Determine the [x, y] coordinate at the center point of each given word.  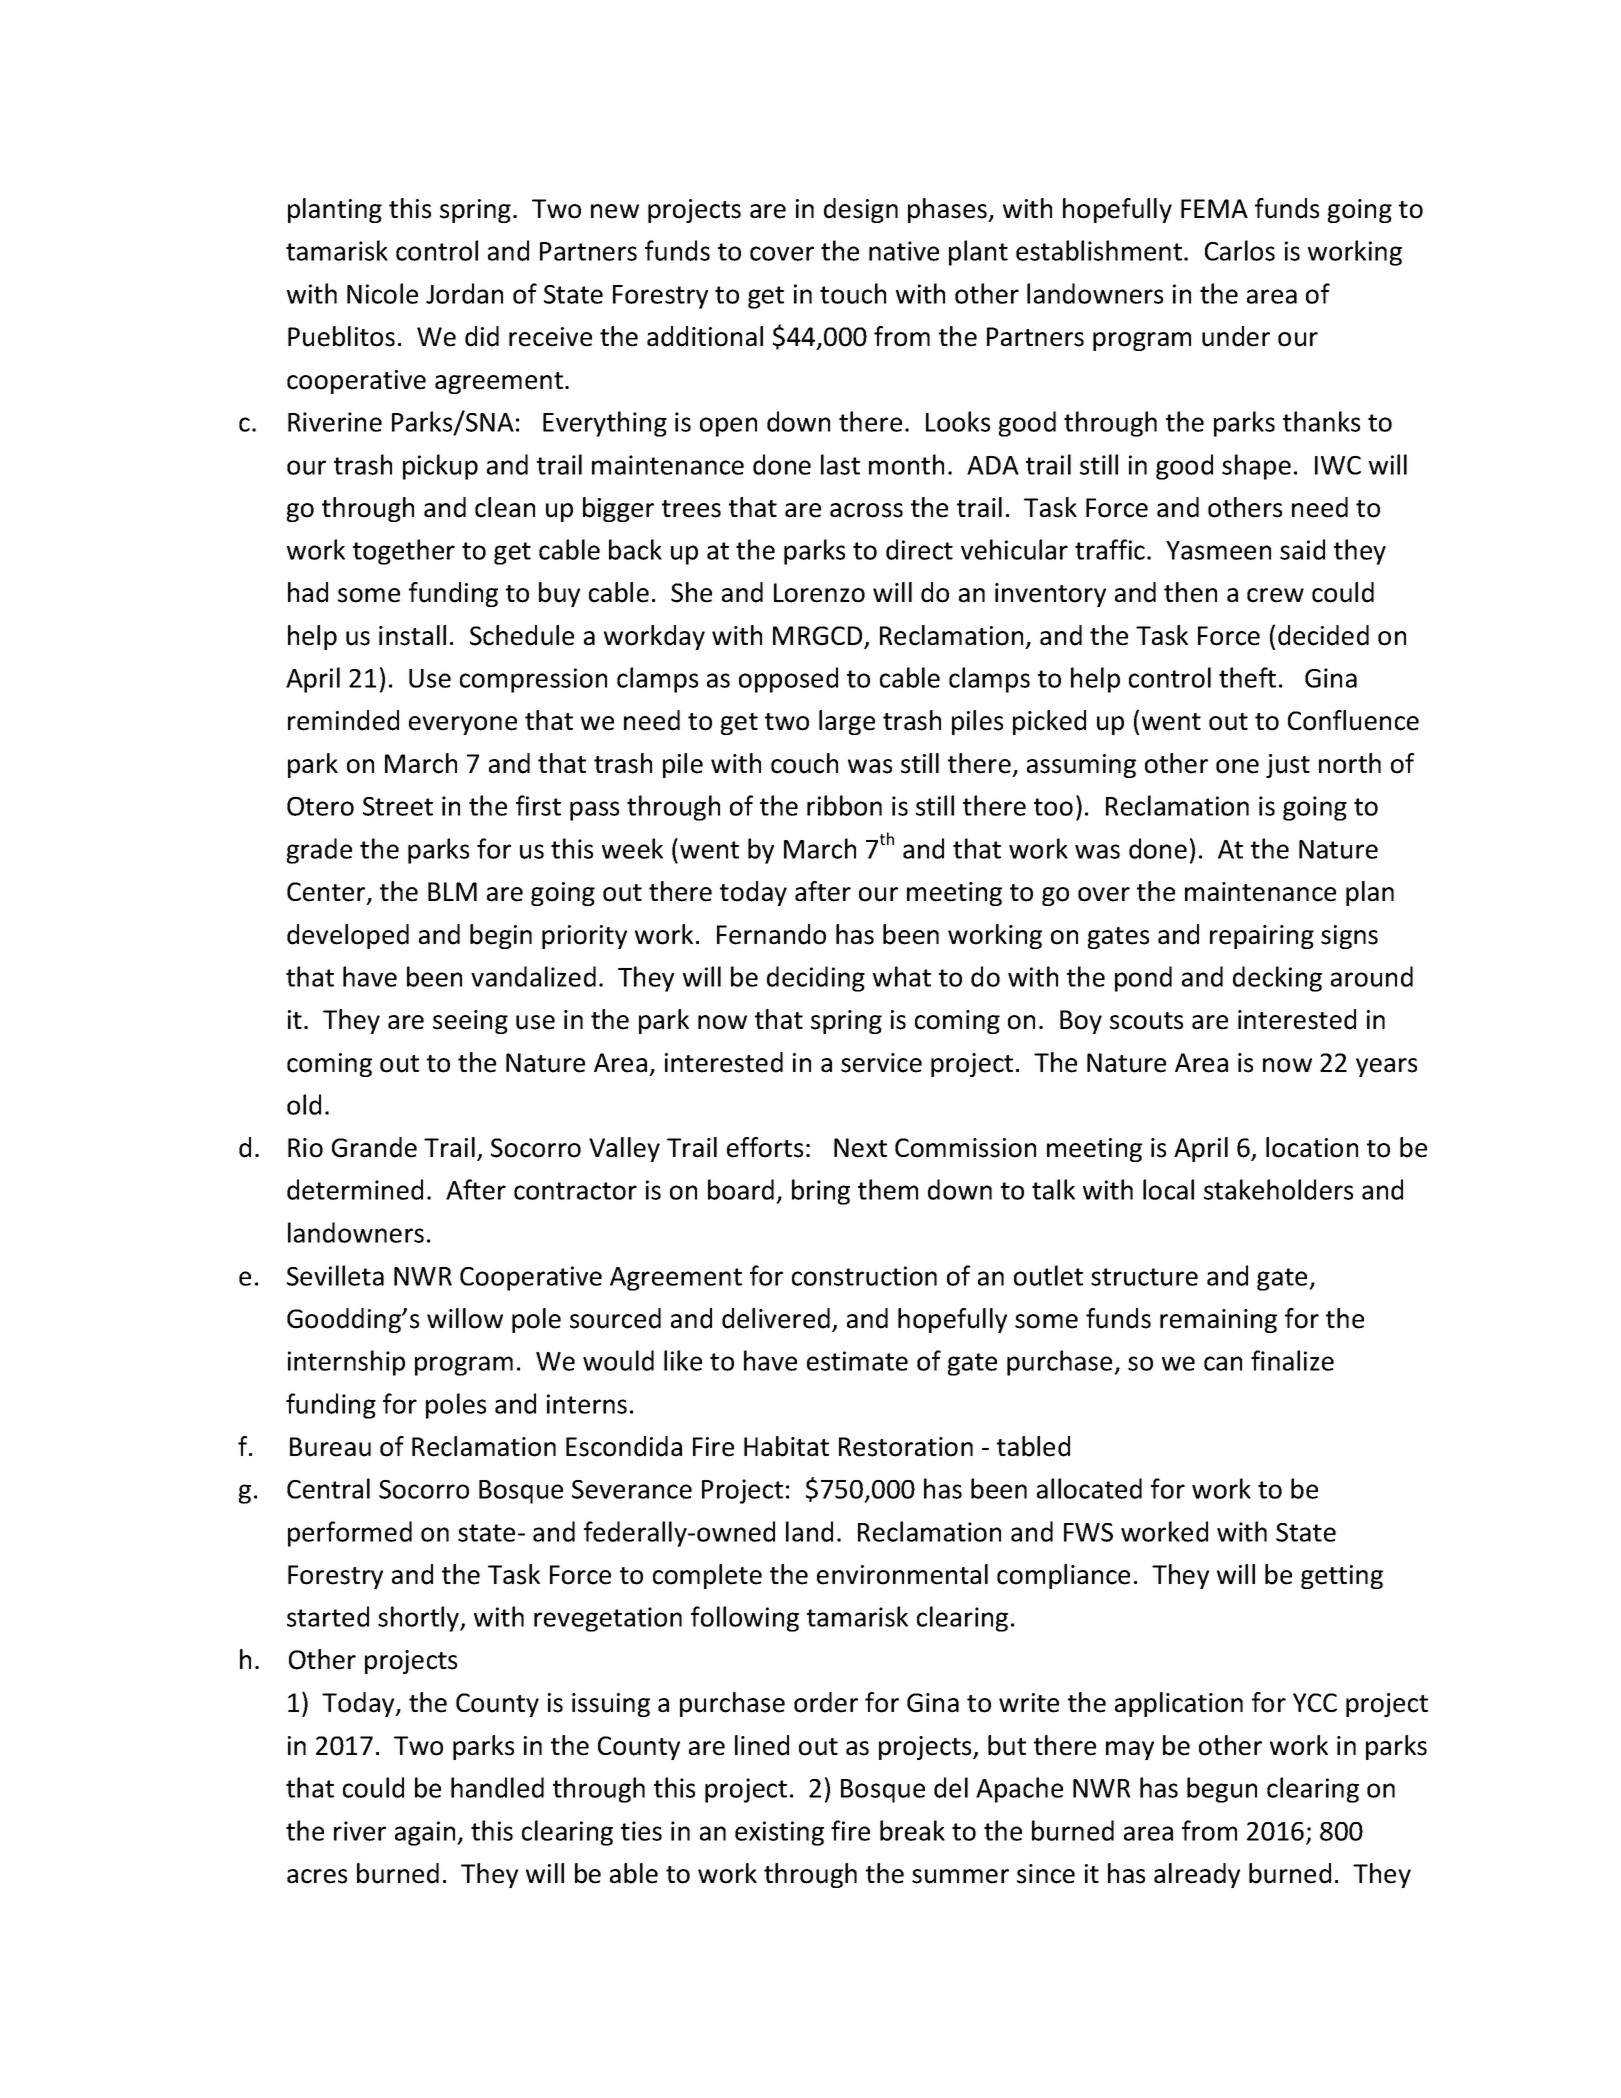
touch [853, 293]
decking [1277, 979]
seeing [470, 1022]
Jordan [464, 293]
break [912, 1830]
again [426, 1833]
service [881, 1063]
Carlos [1240, 250]
